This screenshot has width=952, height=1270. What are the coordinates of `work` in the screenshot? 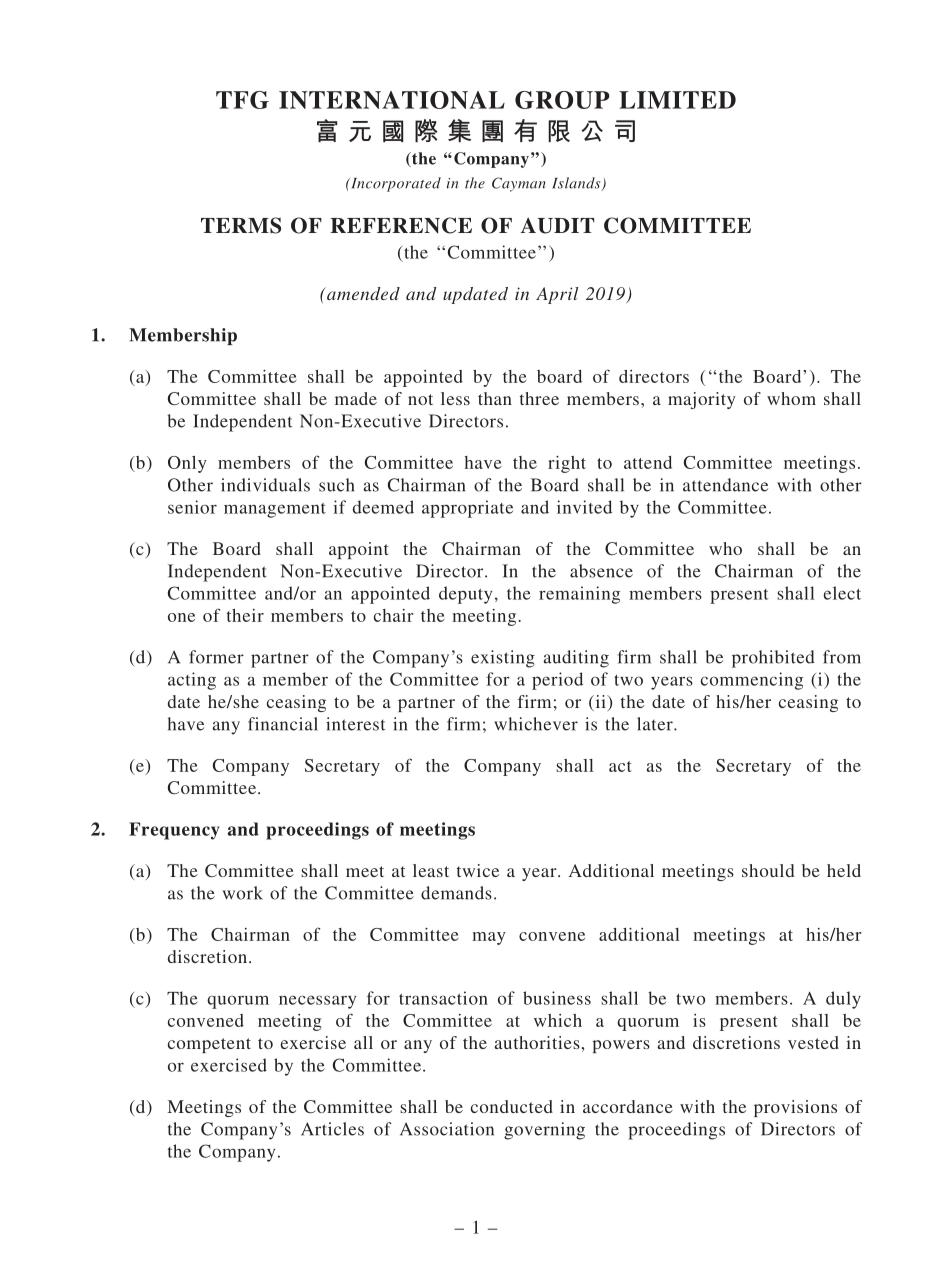 It's located at (243, 893).
